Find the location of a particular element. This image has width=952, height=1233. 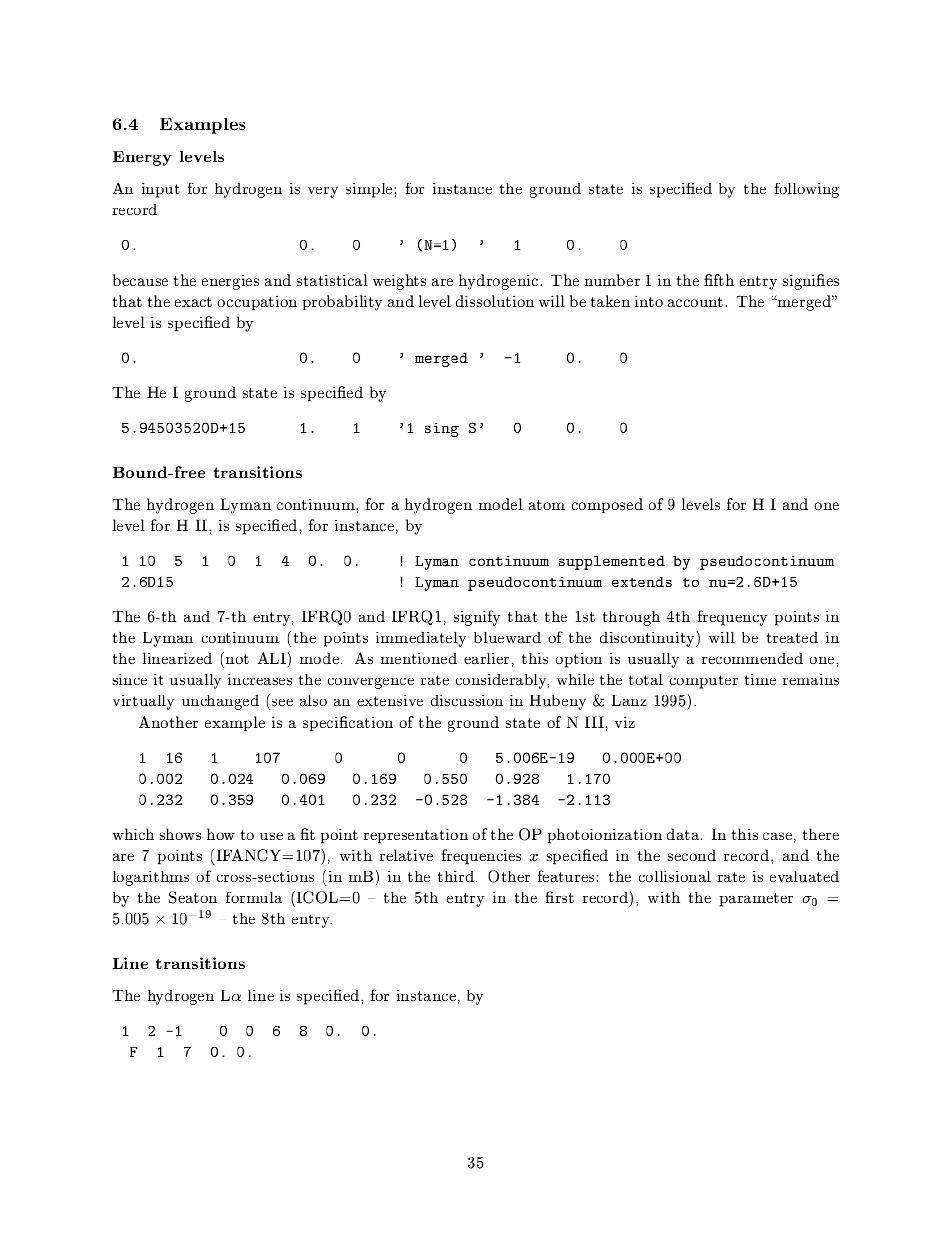

input is located at coordinates (161, 190).
